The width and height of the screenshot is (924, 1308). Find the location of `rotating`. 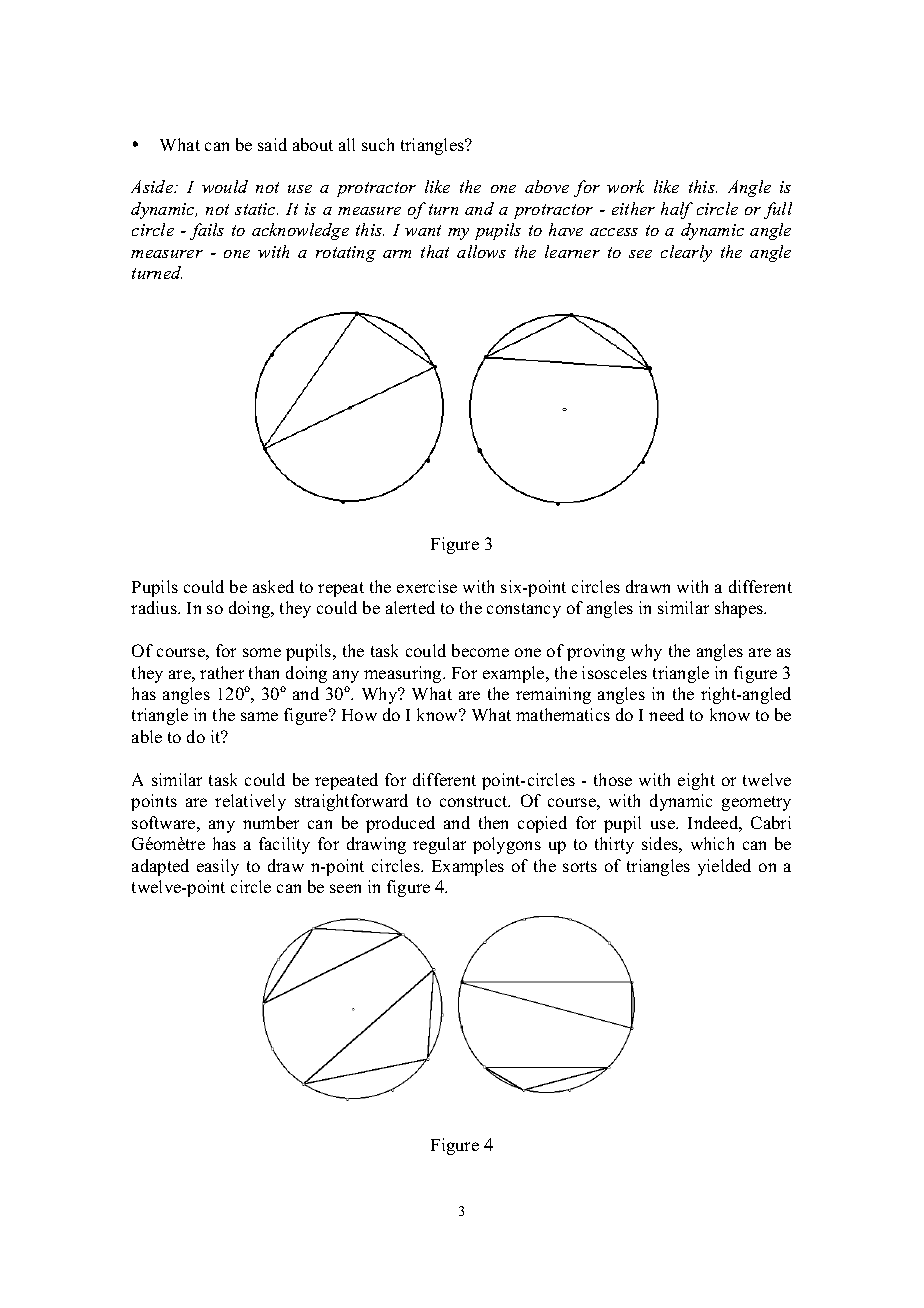

rotating is located at coordinates (346, 254).
